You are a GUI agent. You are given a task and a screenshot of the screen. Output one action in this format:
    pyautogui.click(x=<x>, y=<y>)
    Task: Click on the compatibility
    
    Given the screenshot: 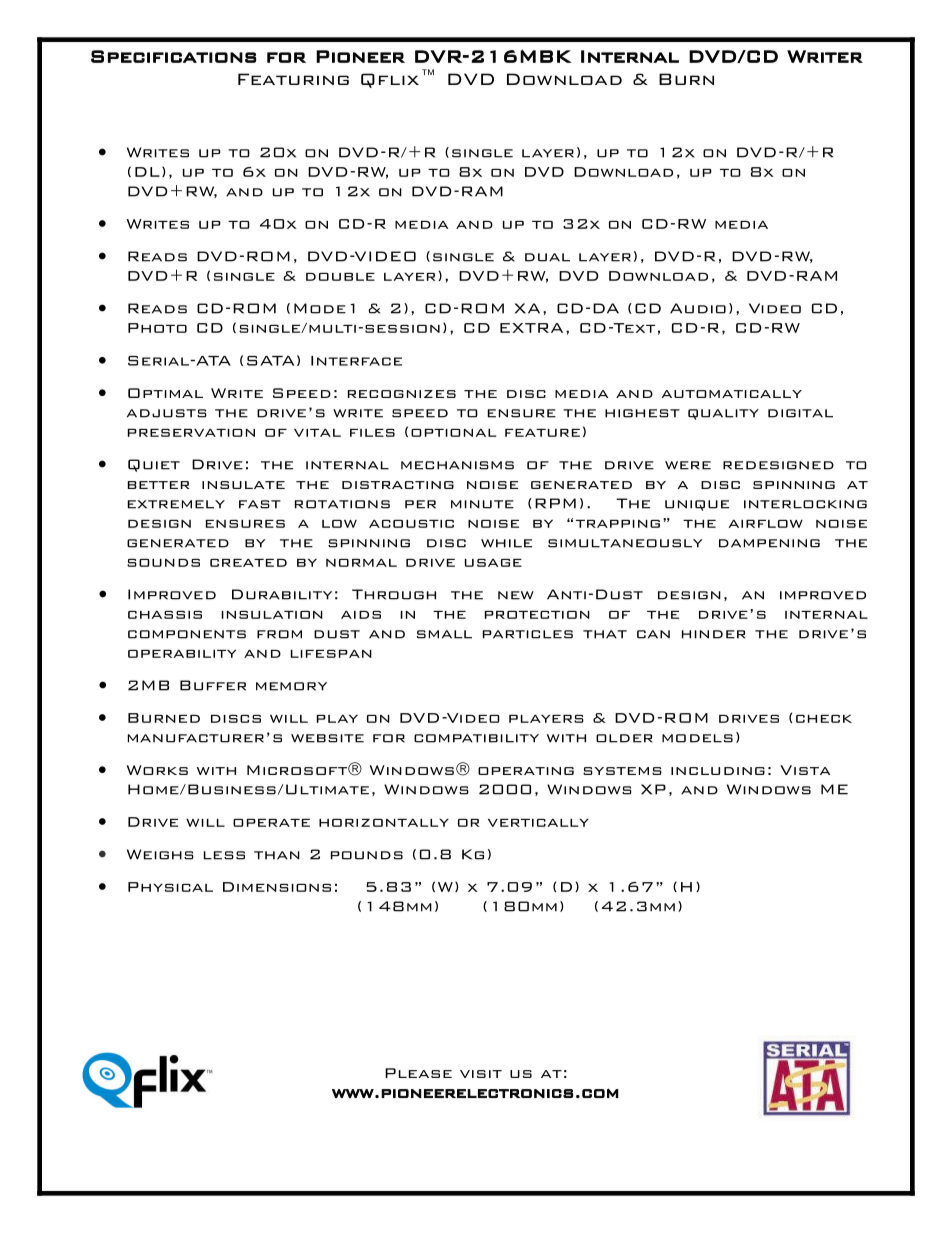 What is the action you would take?
    pyautogui.click(x=476, y=738)
